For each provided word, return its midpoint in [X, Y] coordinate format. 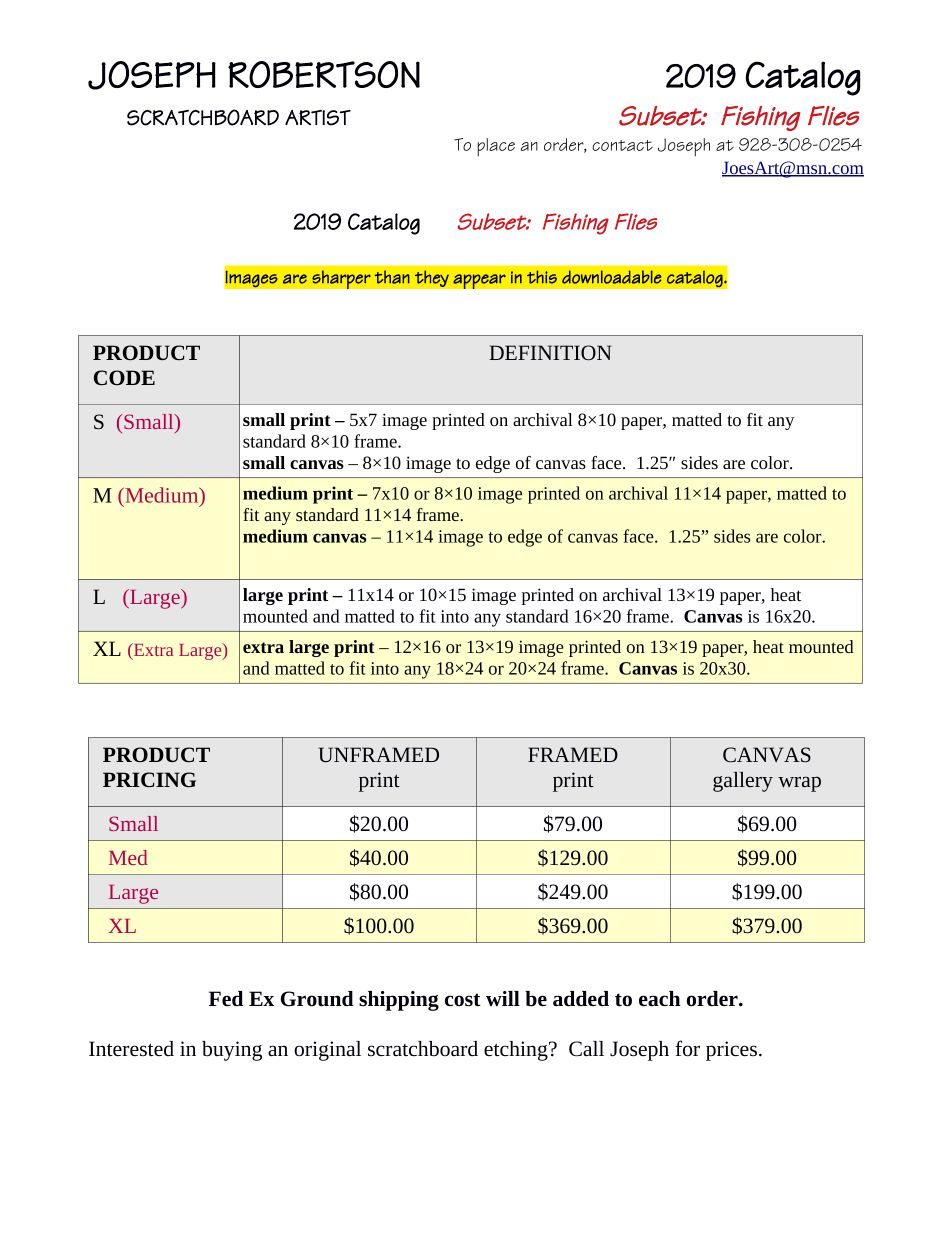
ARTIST [318, 118]
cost [463, 1000]
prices [731, 1051]
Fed [226, 999]
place [496, 147]
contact [622, 145]
